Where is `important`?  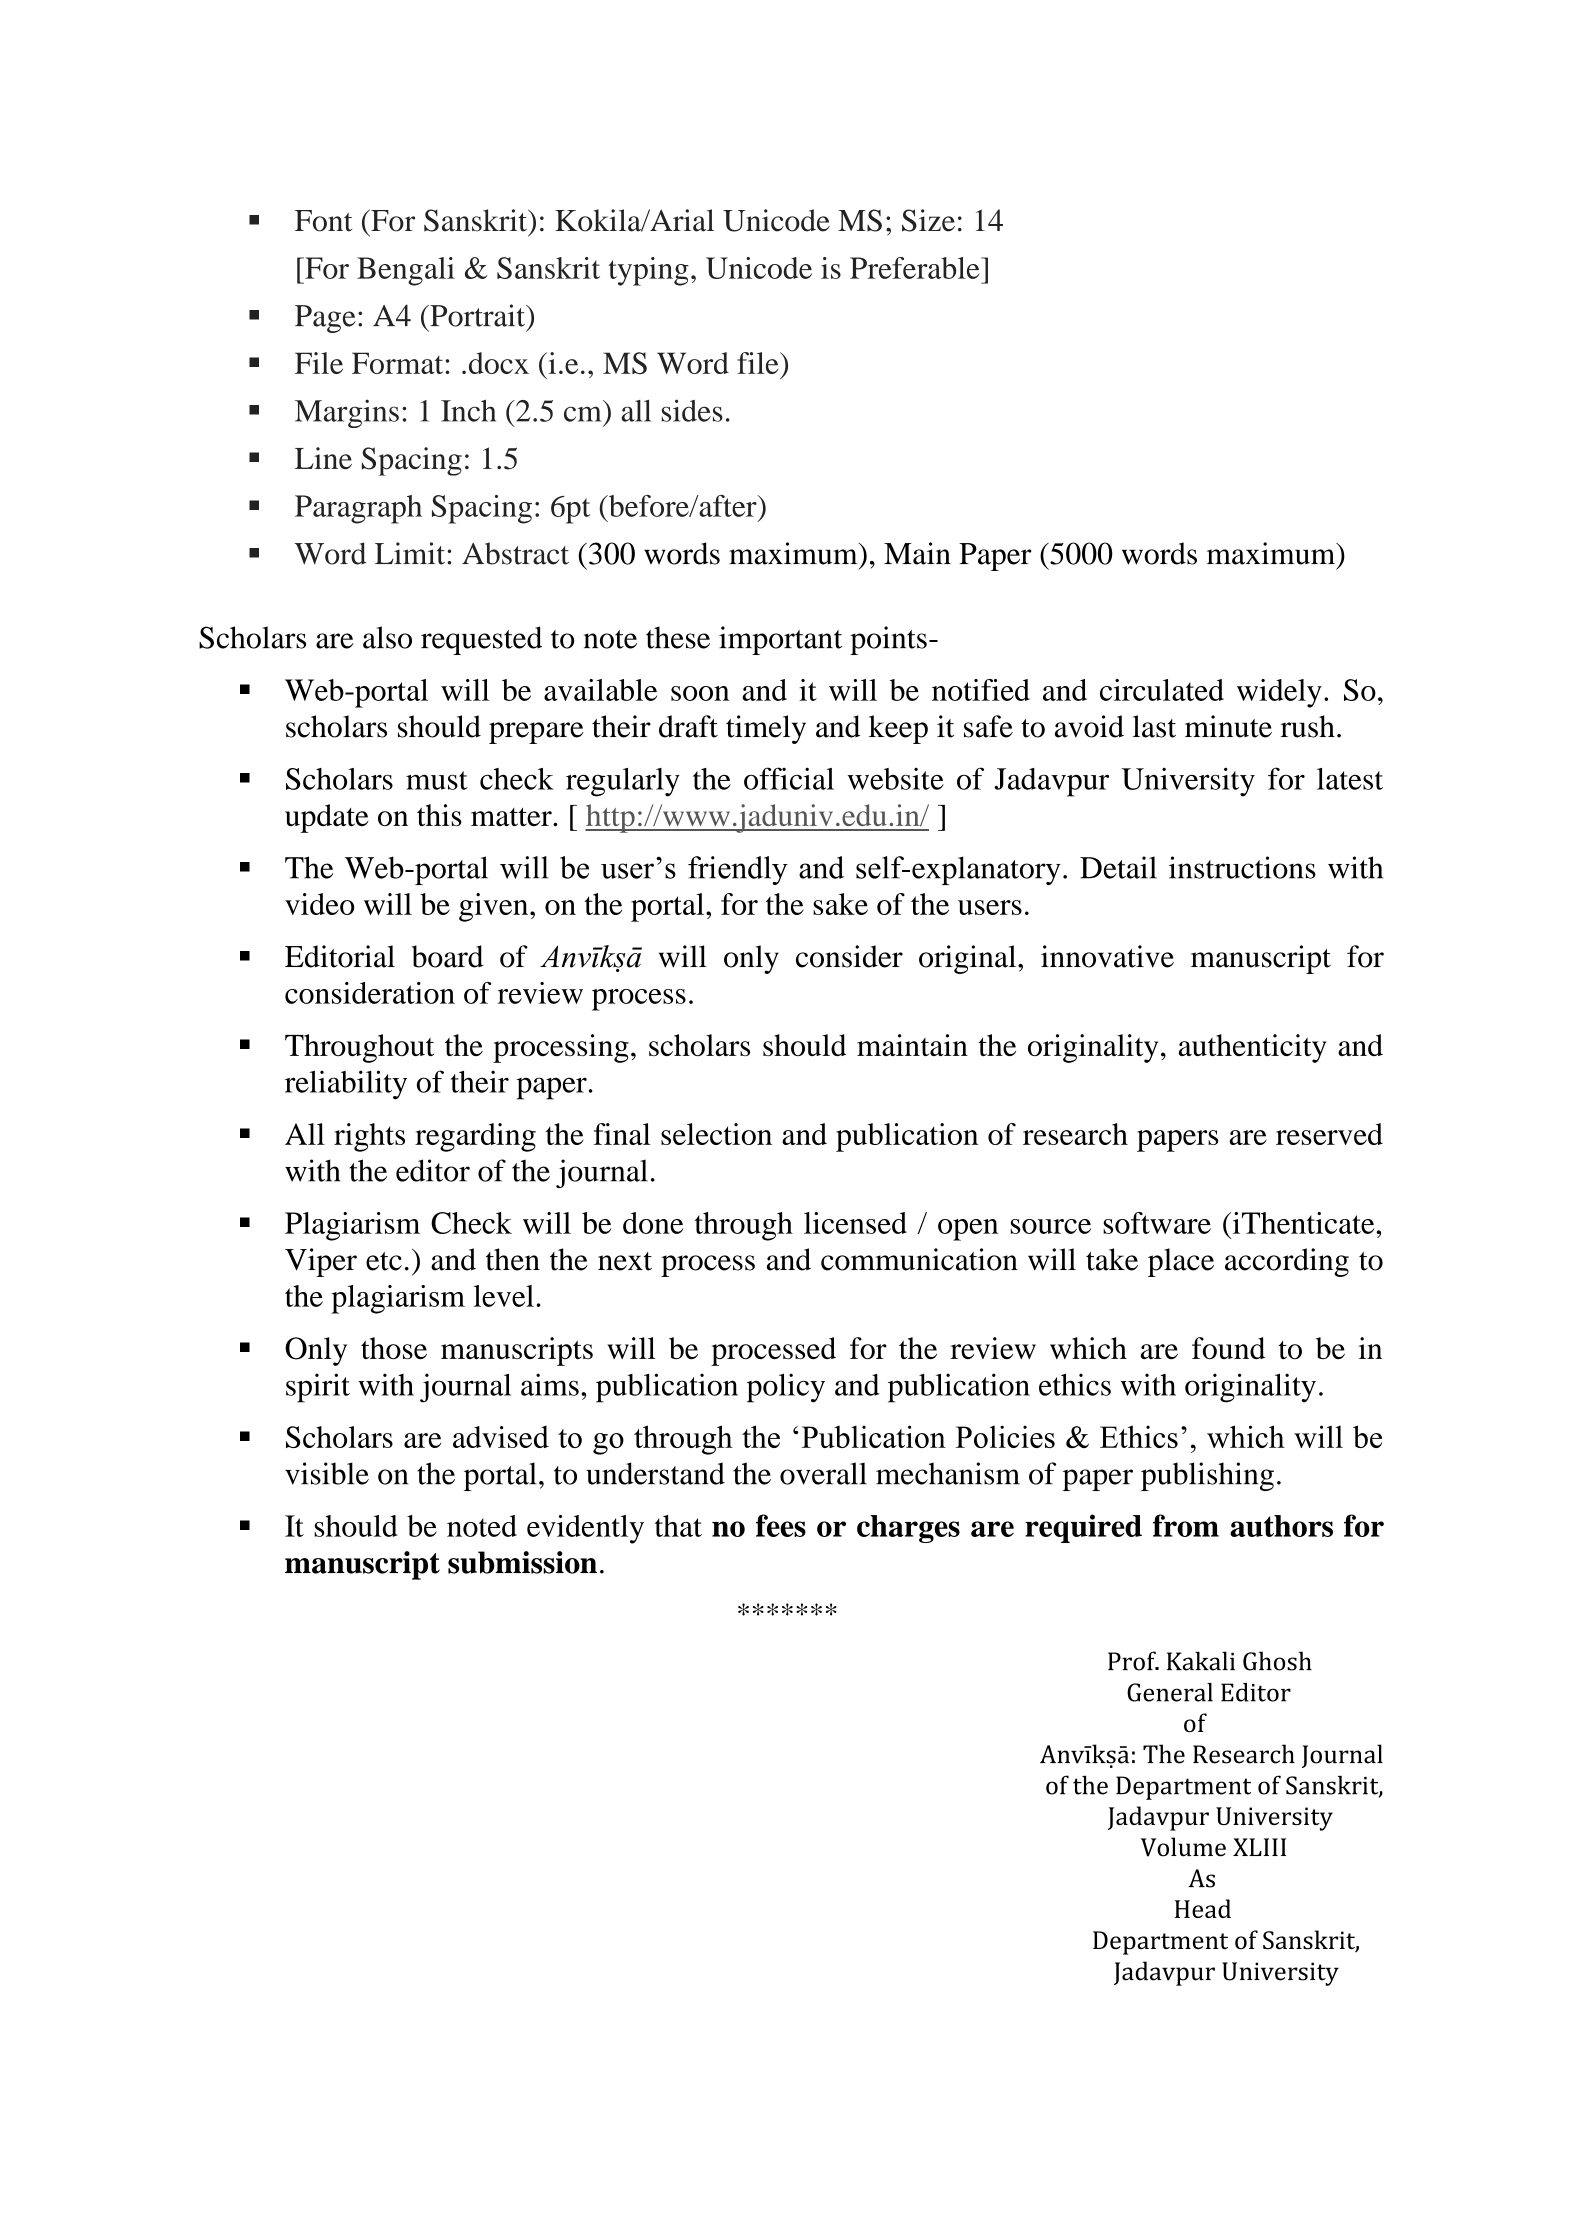 important is located at coordinates (780, 640).
